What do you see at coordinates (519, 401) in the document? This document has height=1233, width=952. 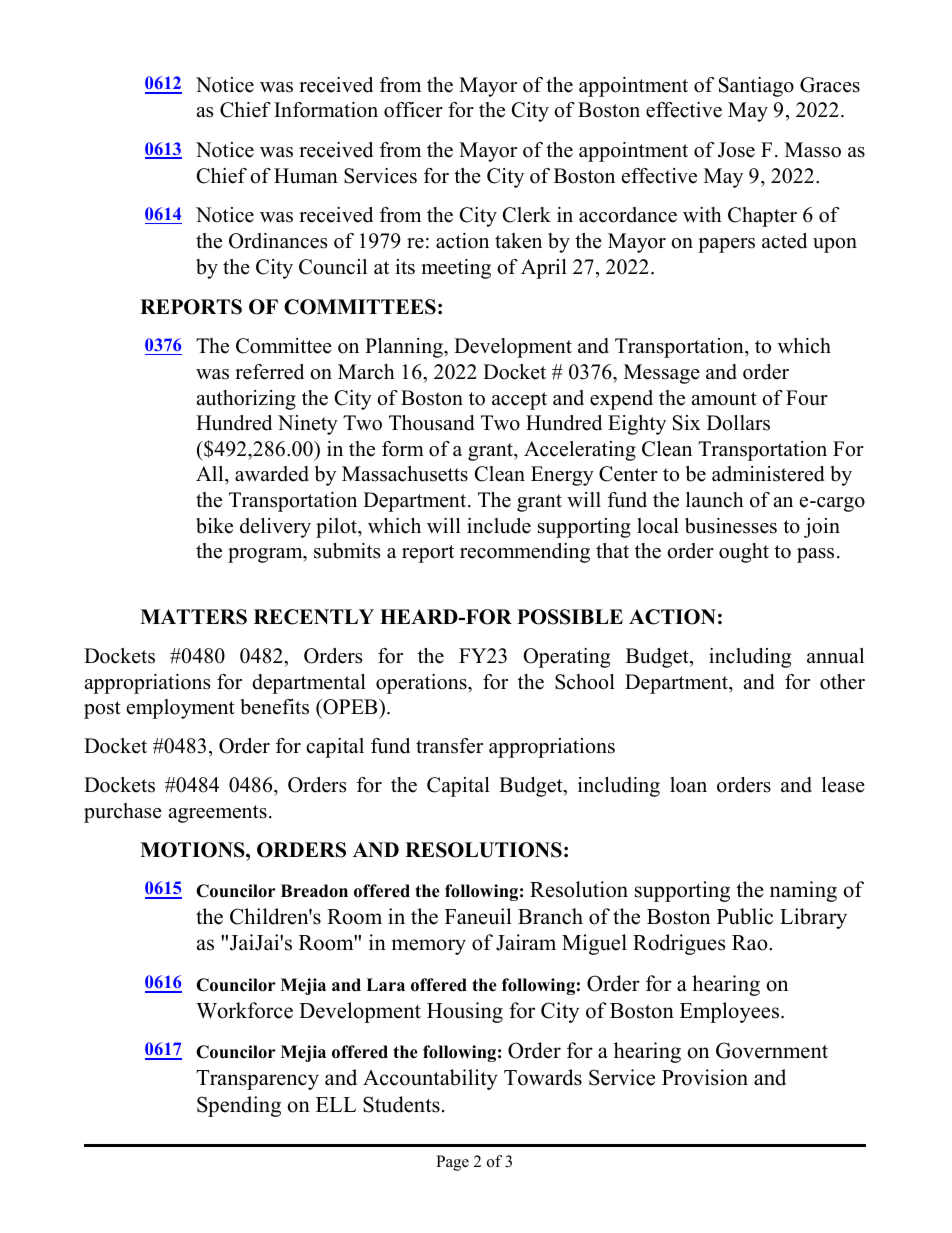 I see `accept` at bounding box center [519, 401].
